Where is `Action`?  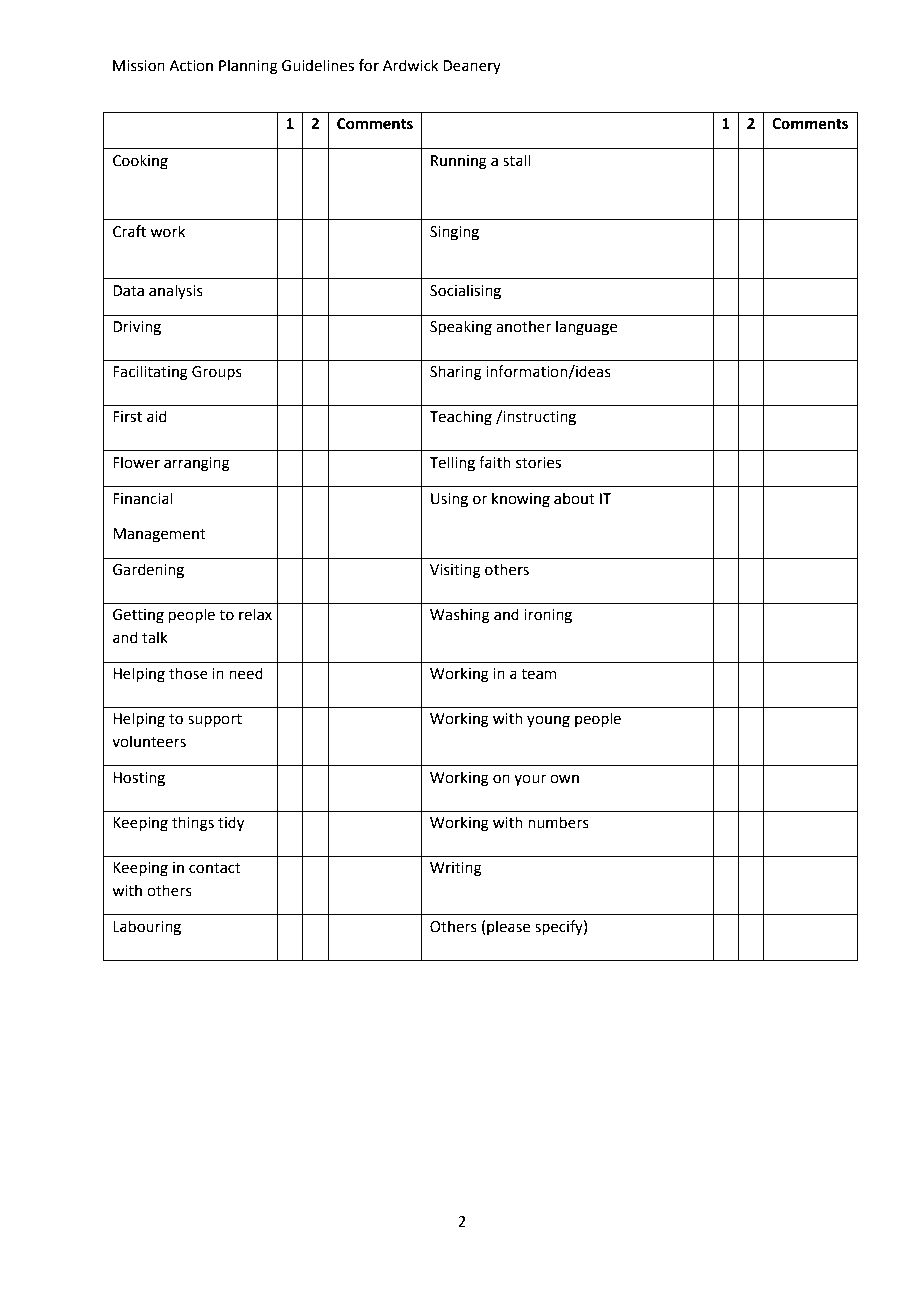 Action is located at coordinates (191, 66).
